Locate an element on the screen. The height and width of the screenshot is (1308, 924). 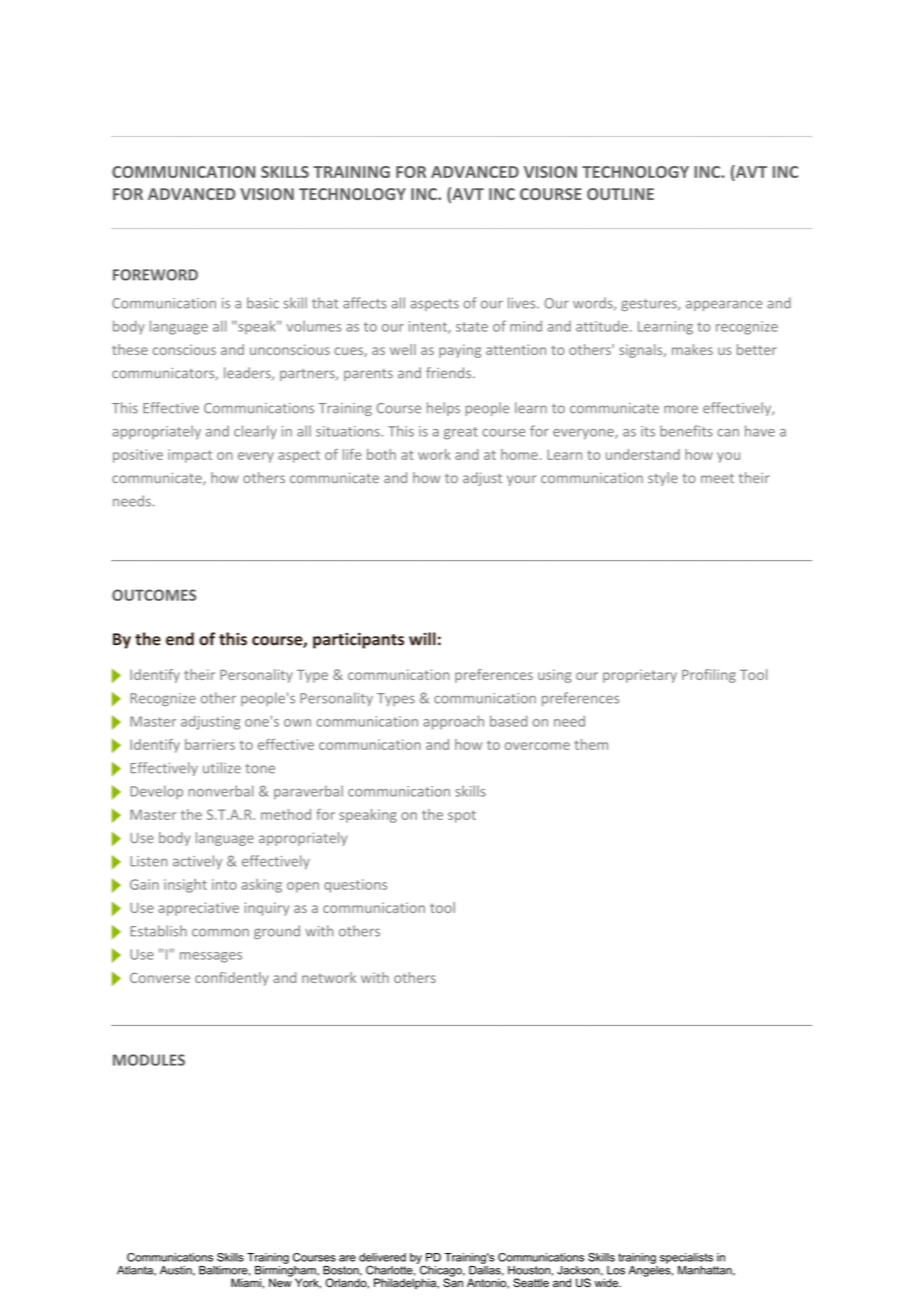
San is located at coordinates (453, 1282).
